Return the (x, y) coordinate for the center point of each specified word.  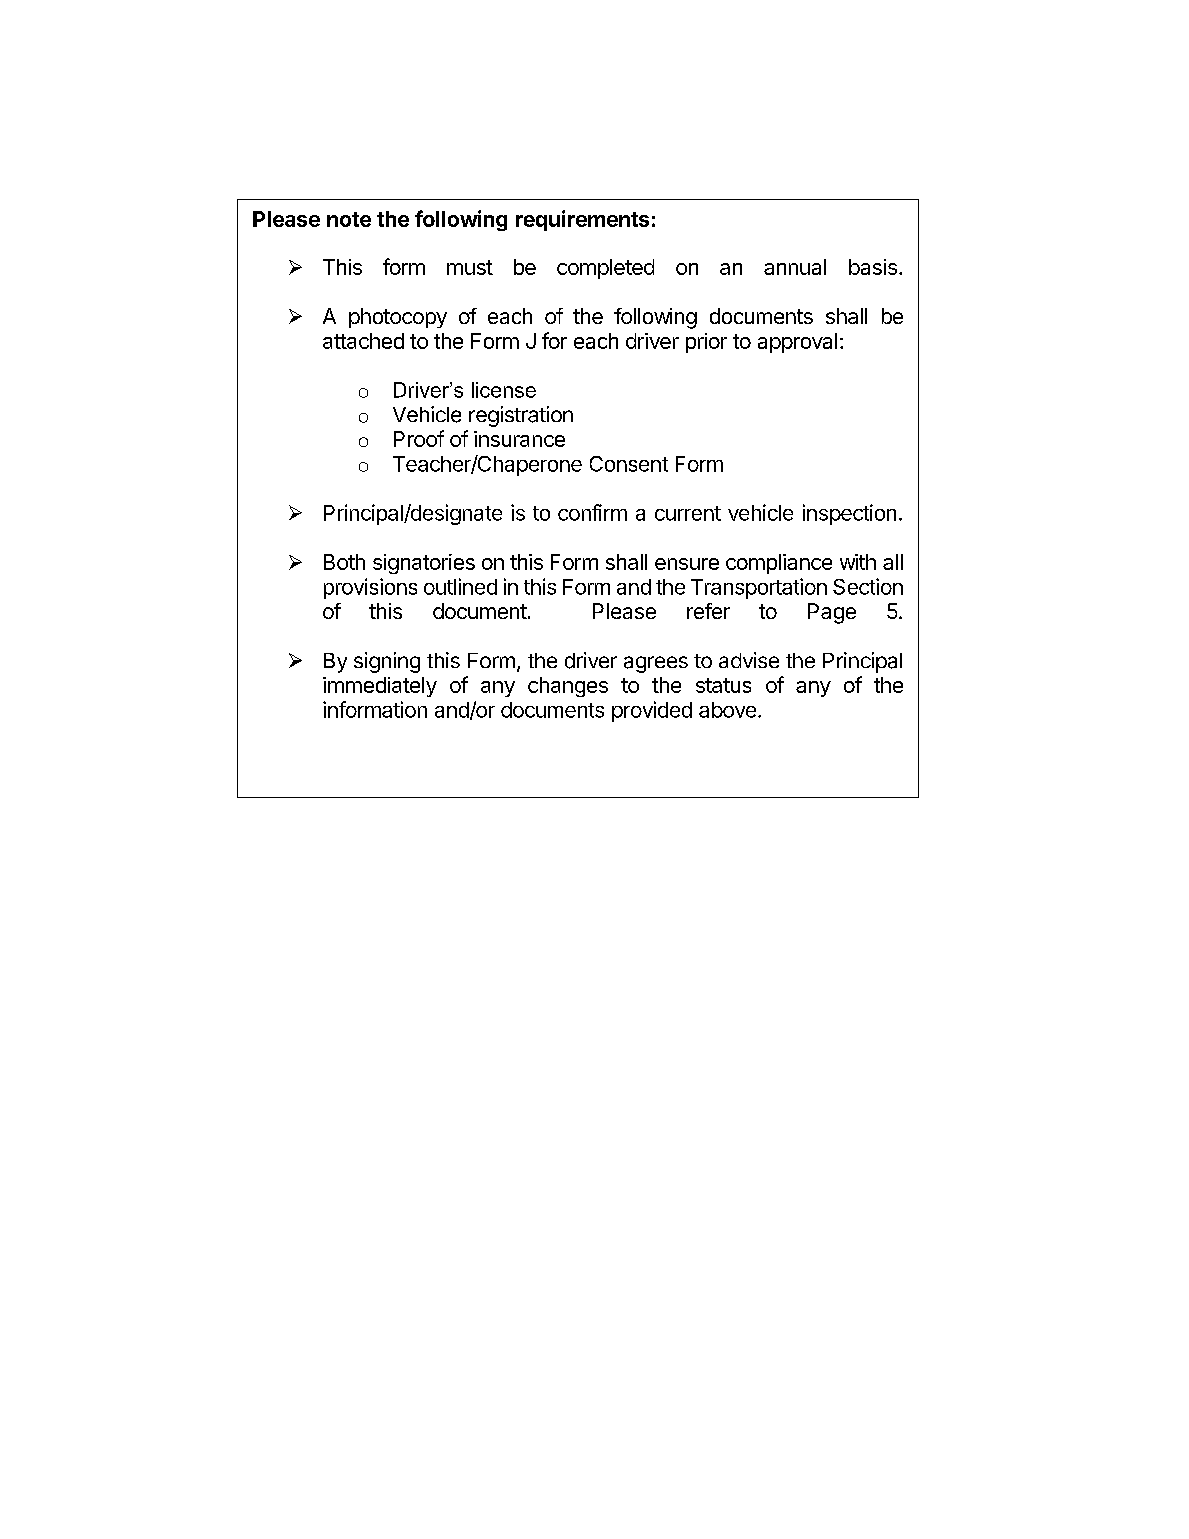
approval (797, 343)
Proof (419, 438)
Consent (629, 464)
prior (706, 343)
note (349, 219)
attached (363, 341)
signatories (424, 564)
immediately (380, 687)
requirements (582, 220)
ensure (687, 564)
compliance (779, 564)
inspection (849, 514)
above (727, 710)
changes (568, 687)
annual (795, 267)
